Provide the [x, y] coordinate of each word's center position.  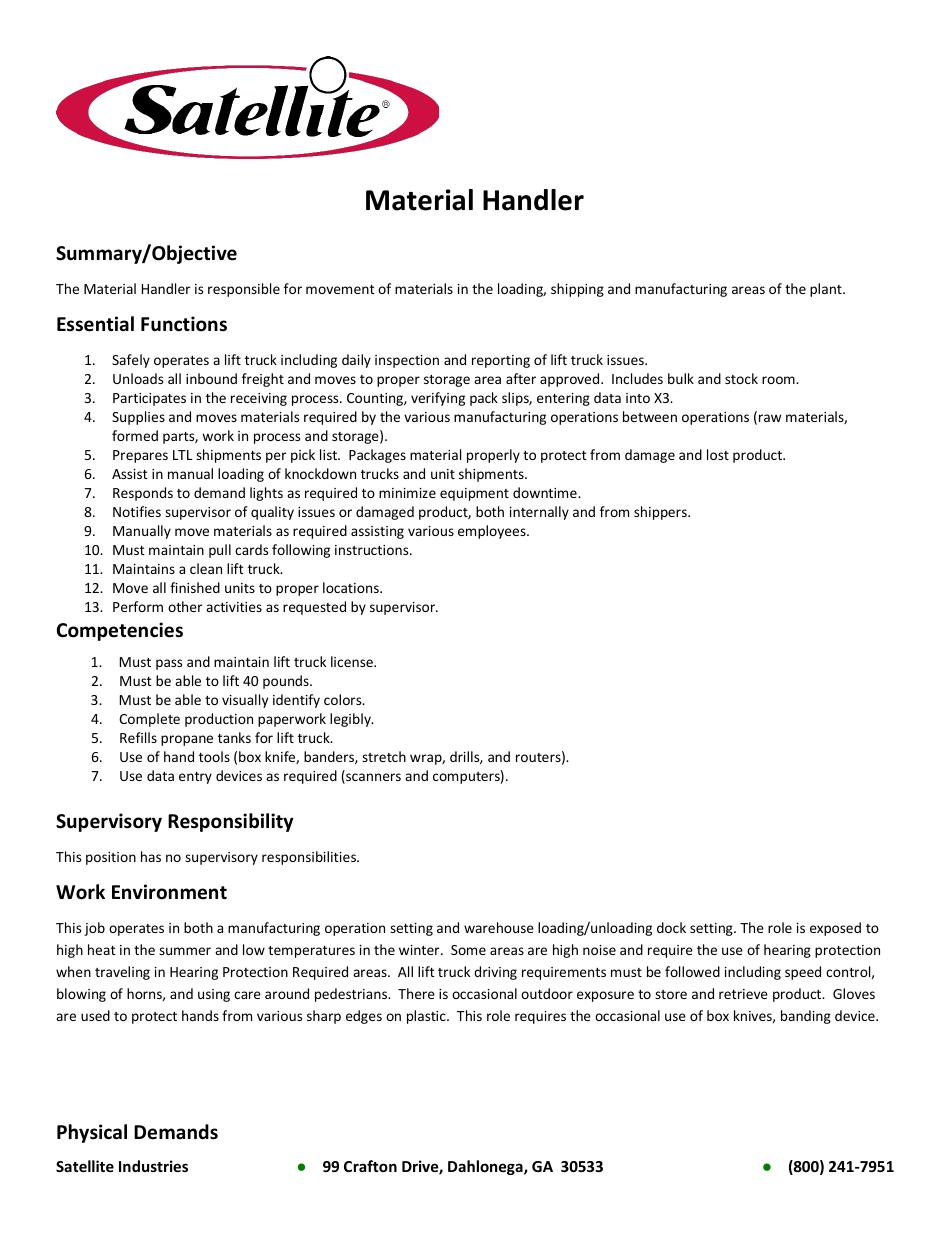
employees [493, 532]
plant [827, 290]
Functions [184, 324]
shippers [661, 513]
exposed [835, 929]
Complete [149, 720]
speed [803, 973]
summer [185, 951]
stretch [384, 756]
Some [468, 950]
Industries [153, 1166]
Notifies [137, 511]
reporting [501, 361]
